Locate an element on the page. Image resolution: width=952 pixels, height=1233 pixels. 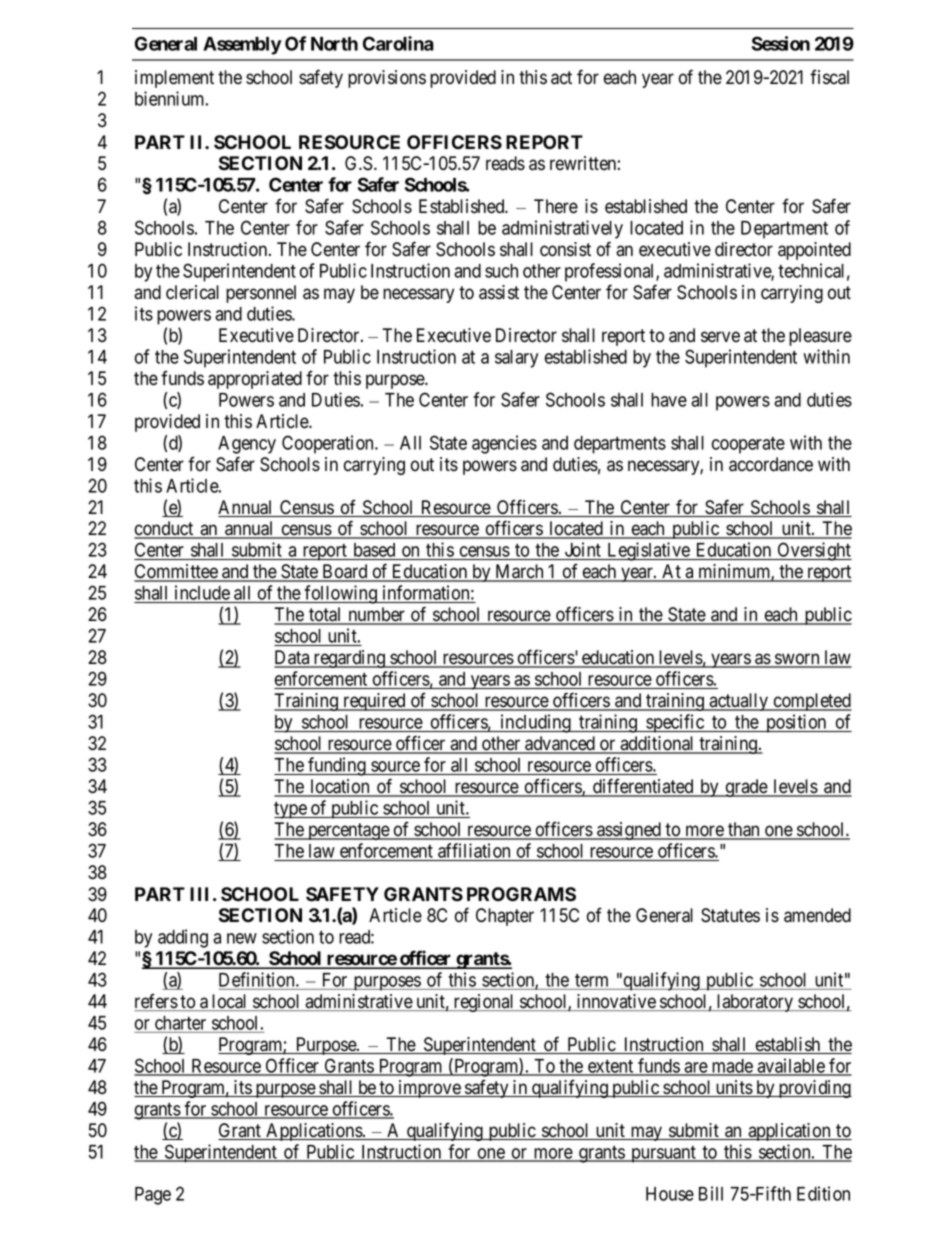
improve is located at coordinates (429, 1089).
